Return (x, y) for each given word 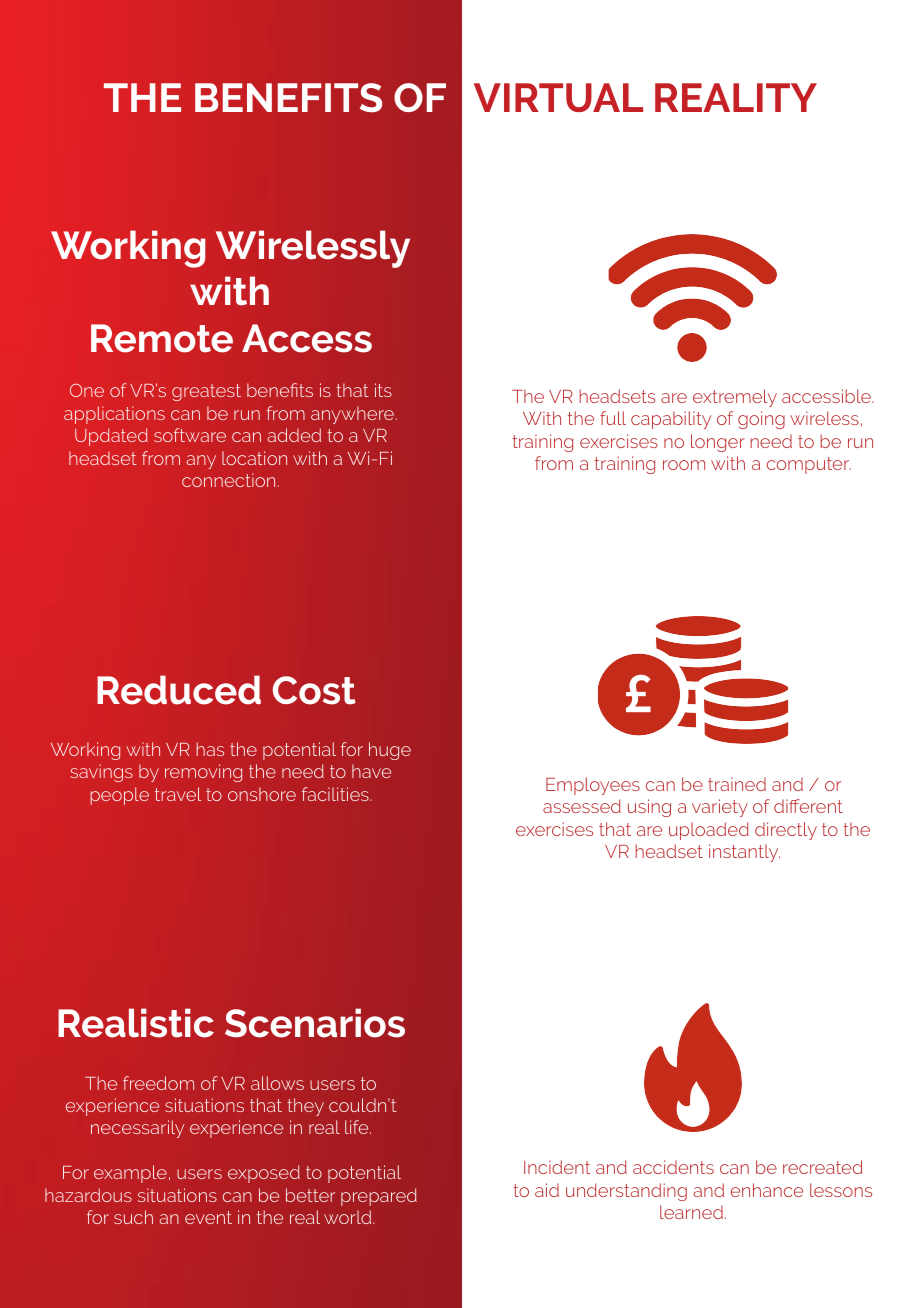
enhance (767, 1190)
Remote (162, 338)
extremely (735, 398)
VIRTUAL (558, 97)
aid (547, 1190)
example (130, 1174)
